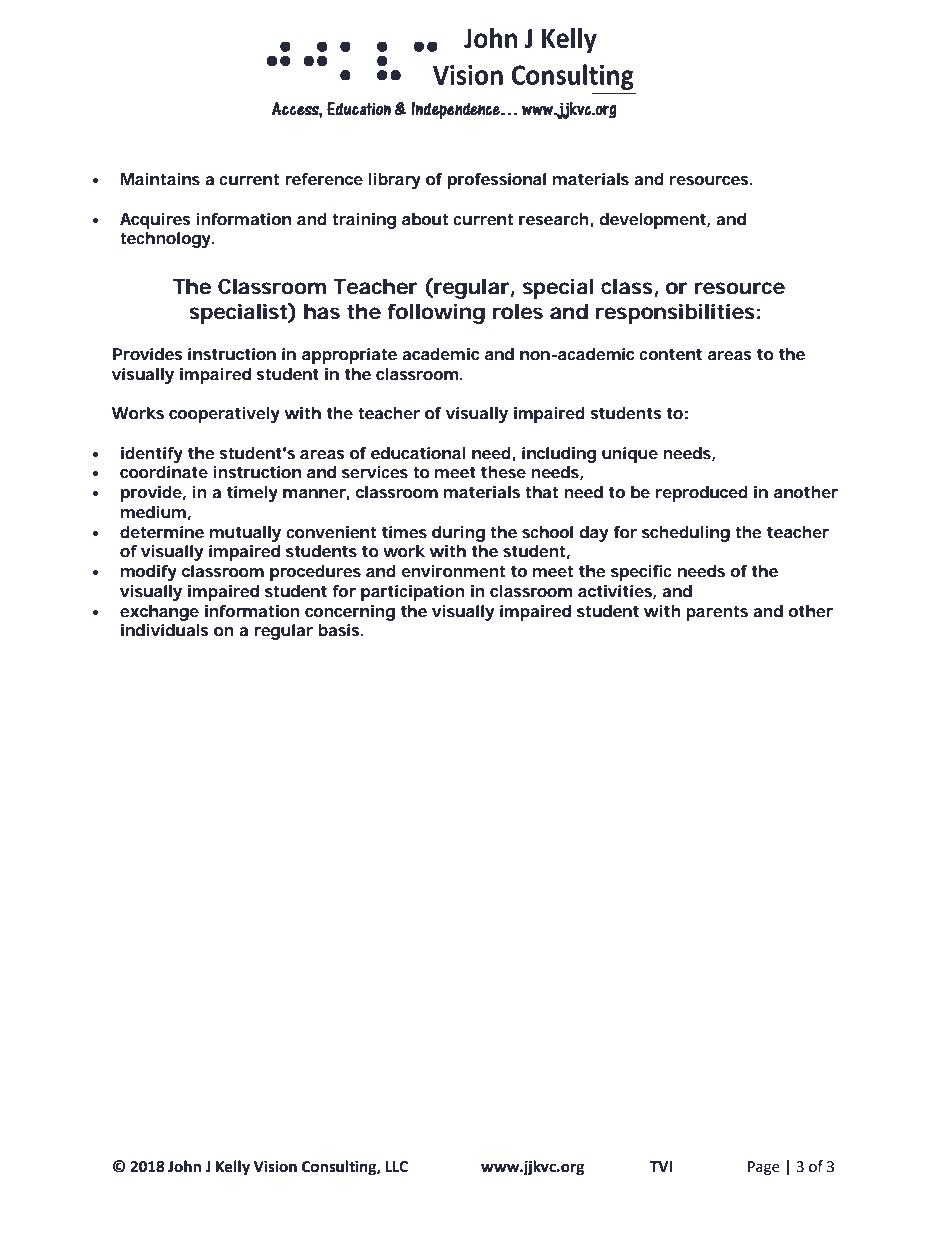 Image resolution: width=952 pixels, height=1233 pixels. Describe the element at coordinates (233, 1168) in the screenshot. I see `Kelly` at that location.
